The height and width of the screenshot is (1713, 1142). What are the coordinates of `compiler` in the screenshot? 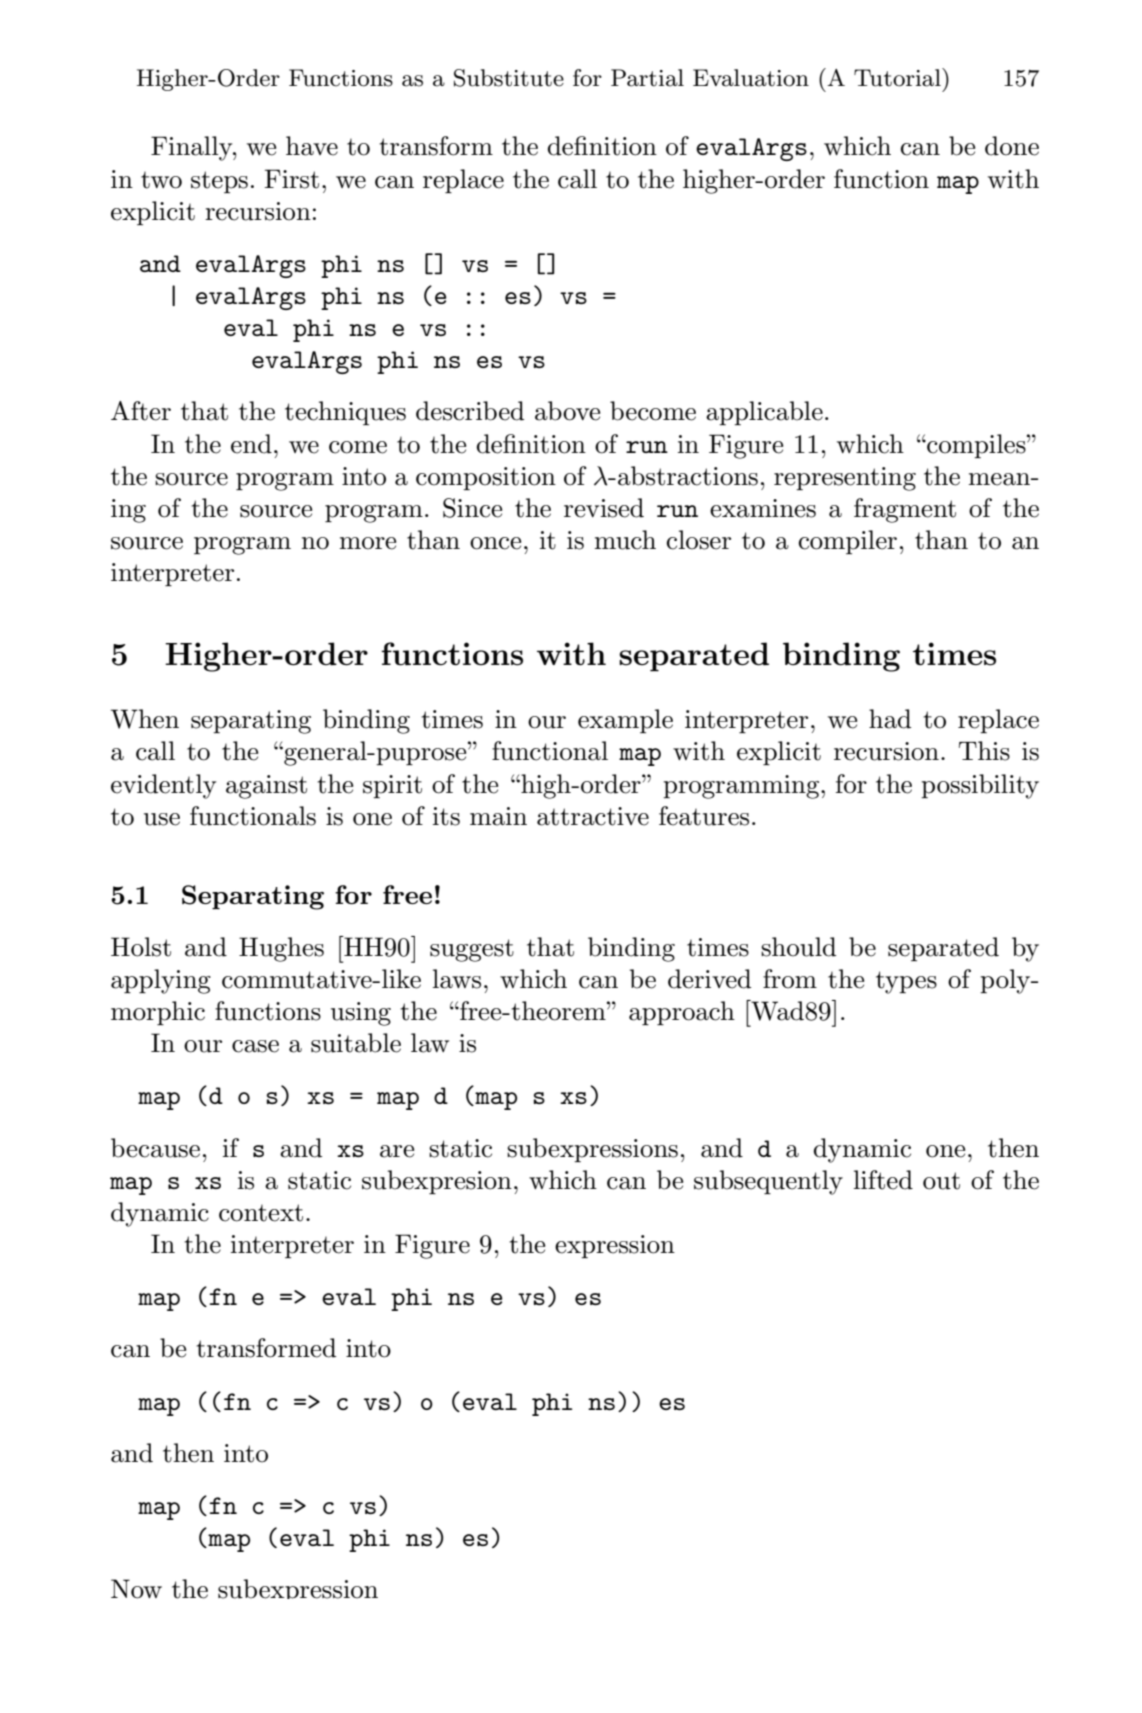 It's located at (848, 542).
